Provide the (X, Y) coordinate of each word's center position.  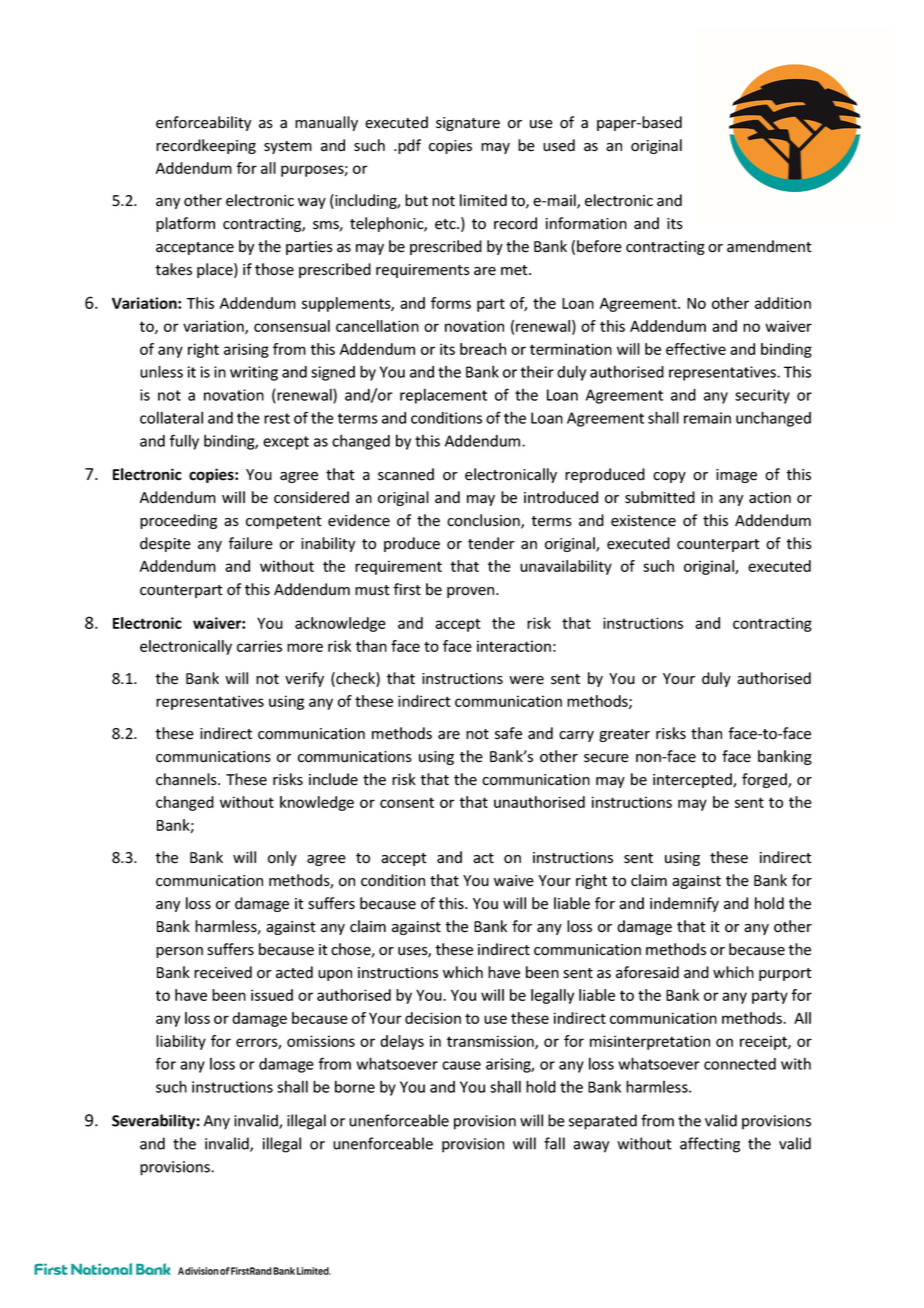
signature (468, 124)
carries (259, 646)
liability (181, 1042)
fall (554, 1143)
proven (472, 592)
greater (624, 735)
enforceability (203, 123)
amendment (769, 246)
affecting (710, 1145)
